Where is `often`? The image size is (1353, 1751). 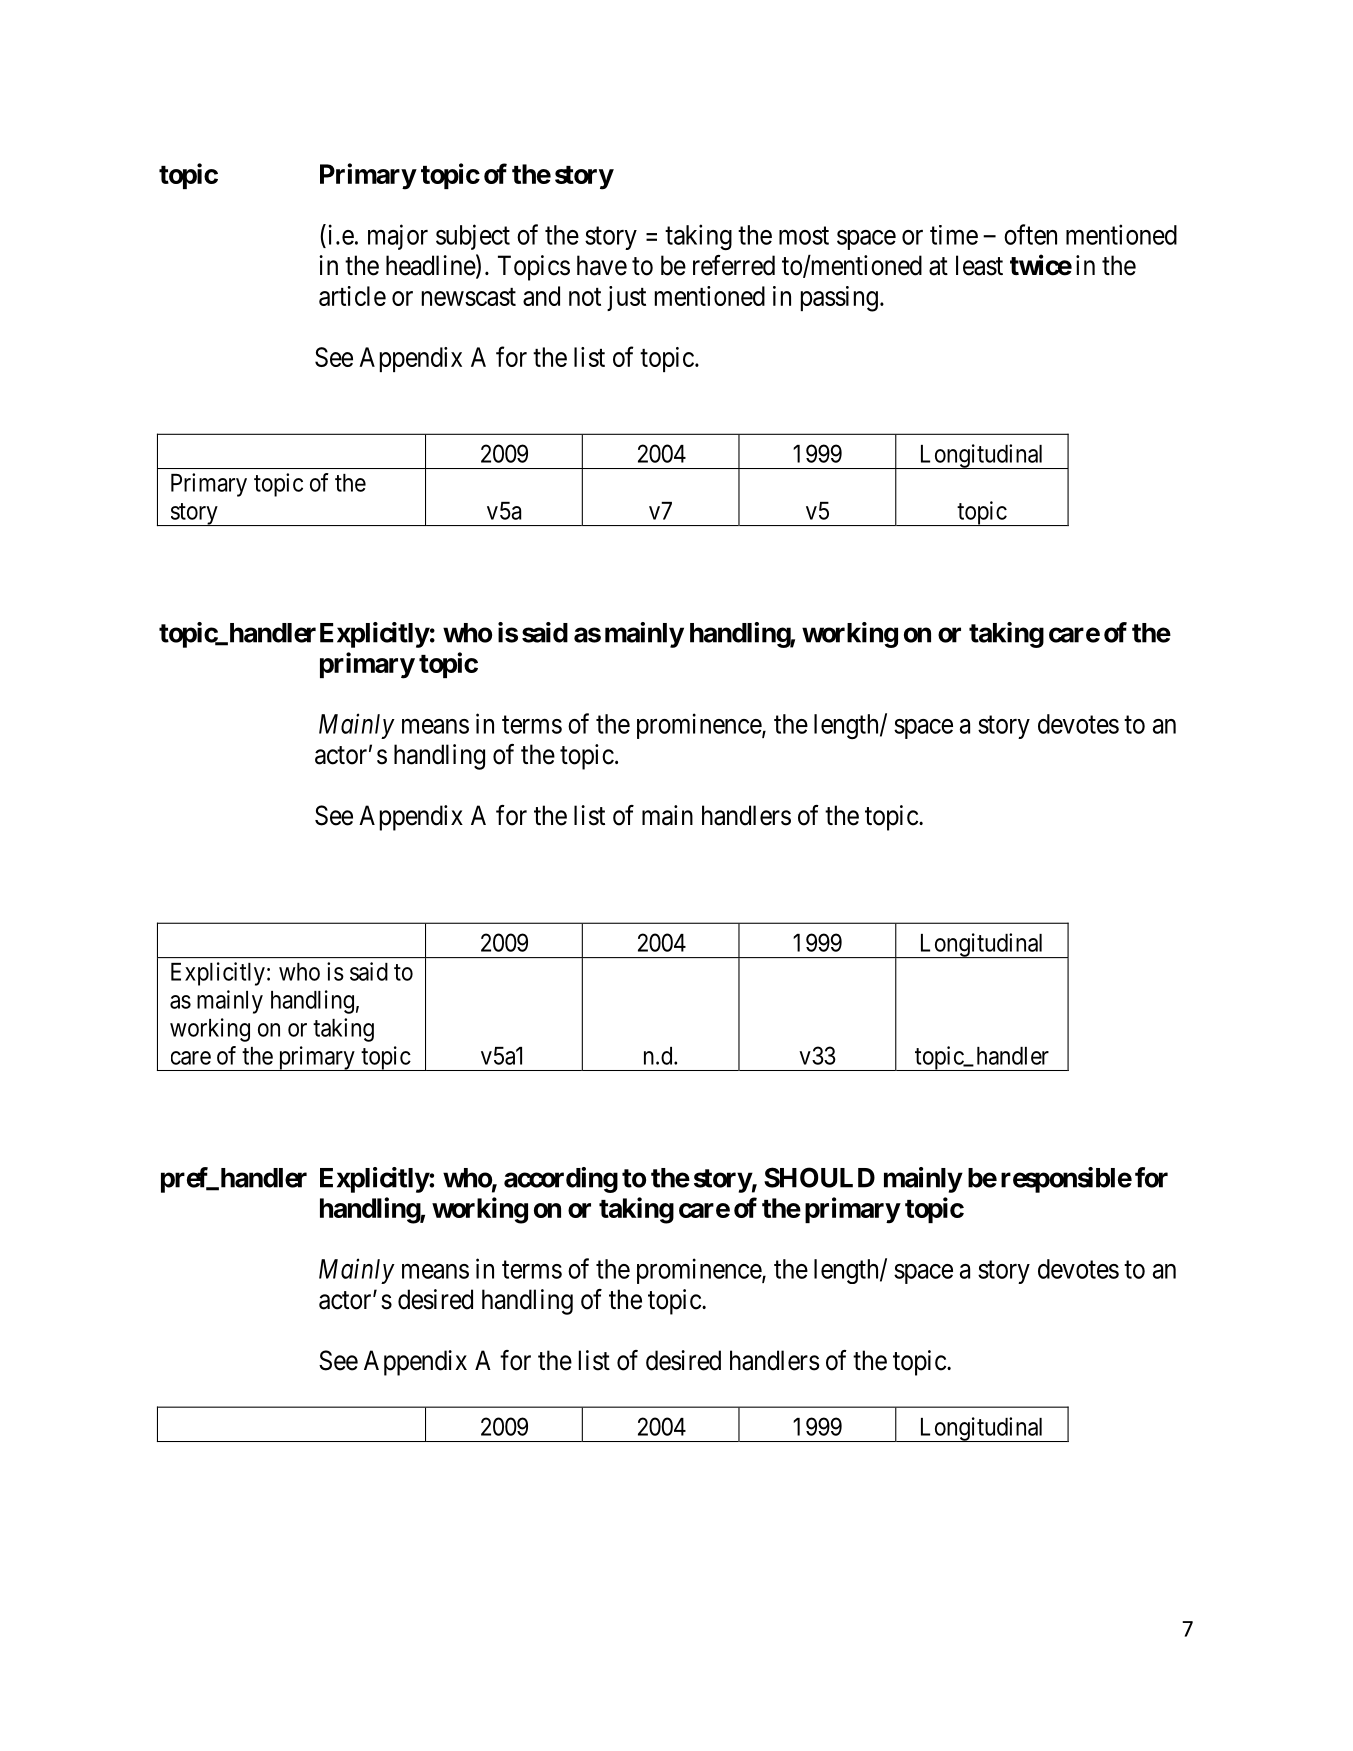 often is located at coordinates (1030, 234).
